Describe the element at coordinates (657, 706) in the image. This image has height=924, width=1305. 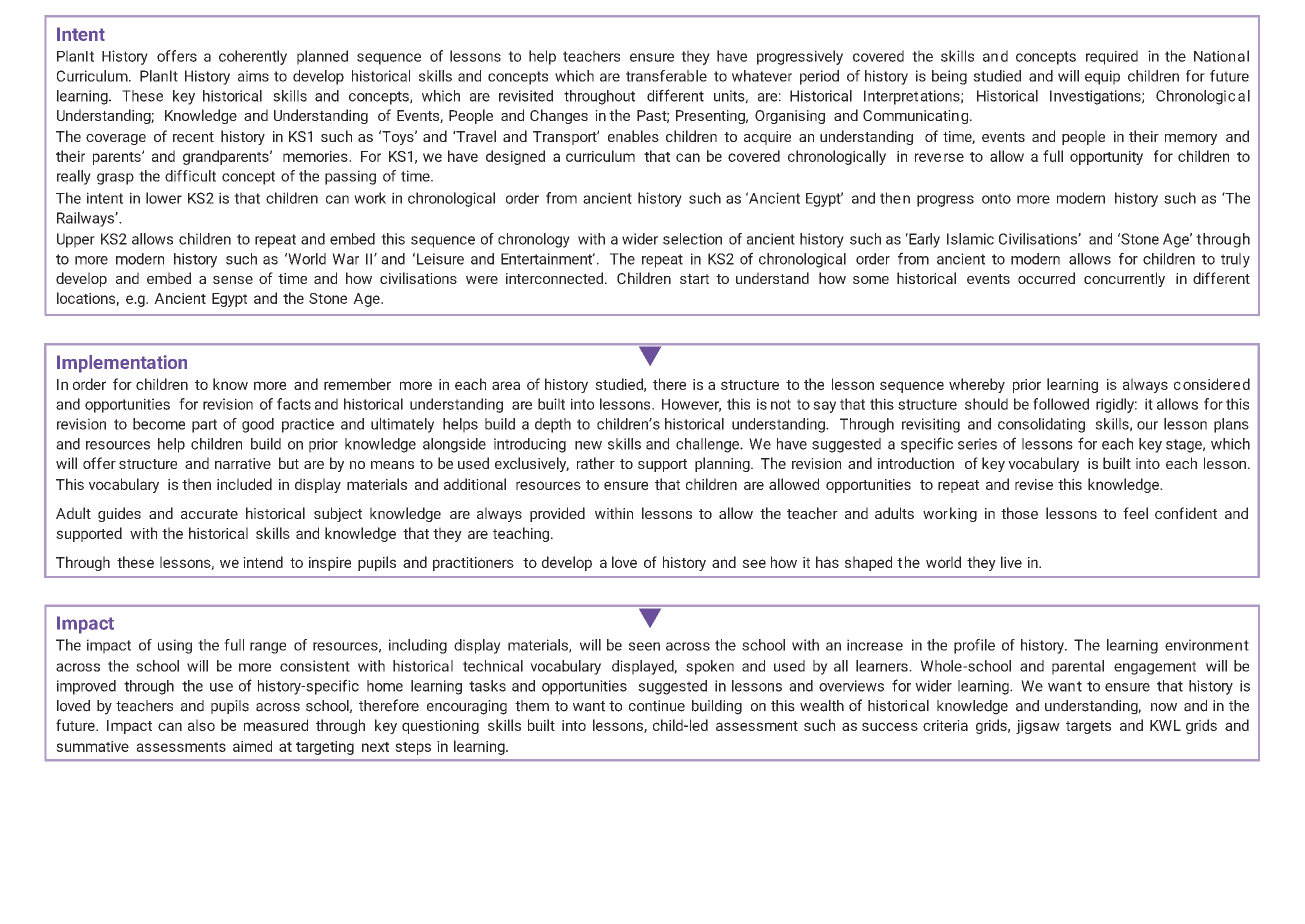
I see `continue` at that location.
